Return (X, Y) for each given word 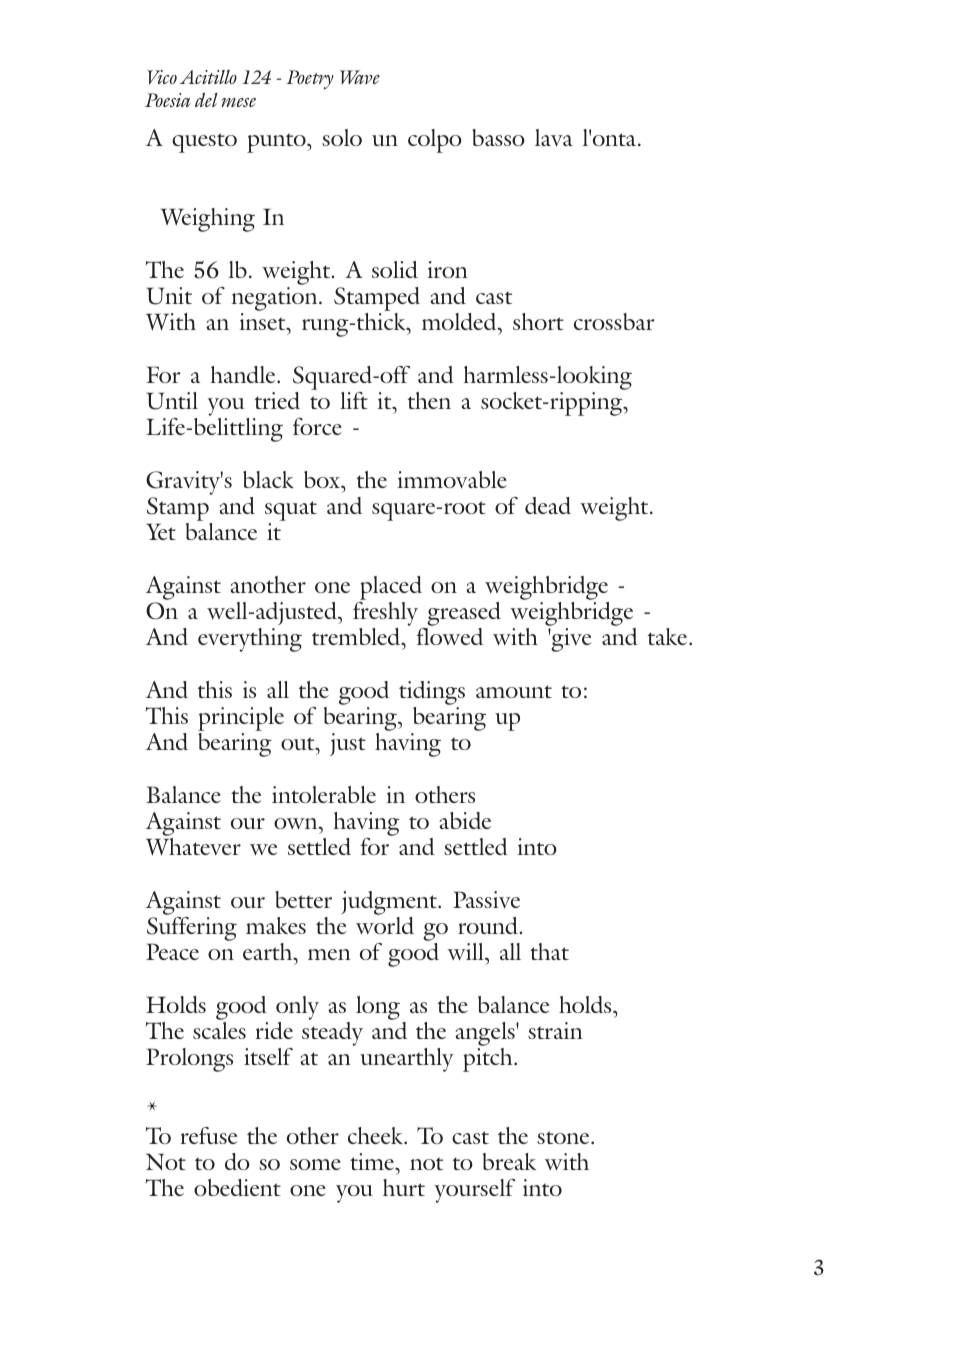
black (268, 479)
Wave (360, 77)
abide (465, 820)
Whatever (193, 847)
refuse (209, 1135)
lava (554, 137)
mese (238, 102)
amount (514, 691)
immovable (452, 479)
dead (548, 505)
